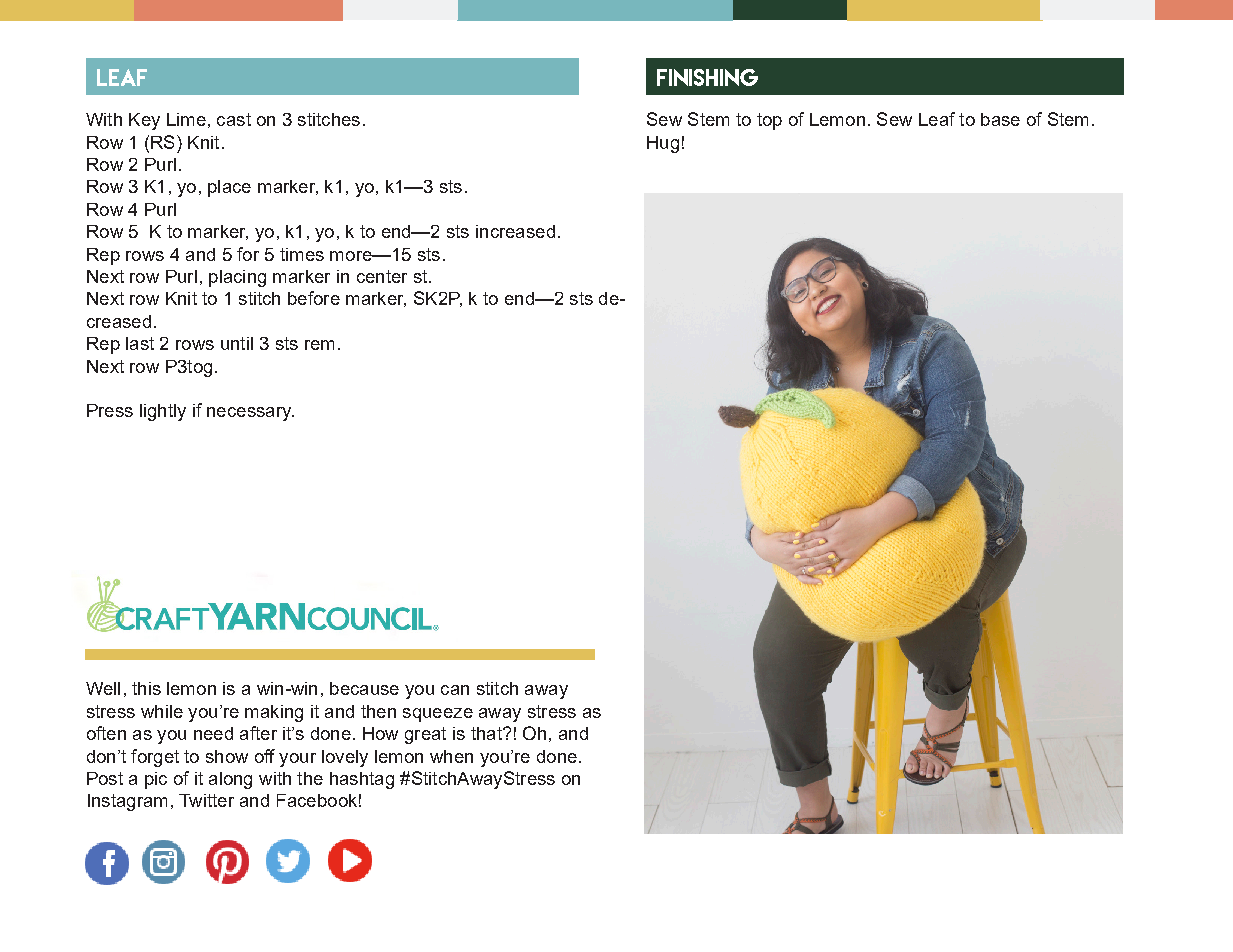 This document has width=1233, height=952. What do you see at coordinates (234, 119) in the document?
I see `cast` at bounding box center [234, 119].
